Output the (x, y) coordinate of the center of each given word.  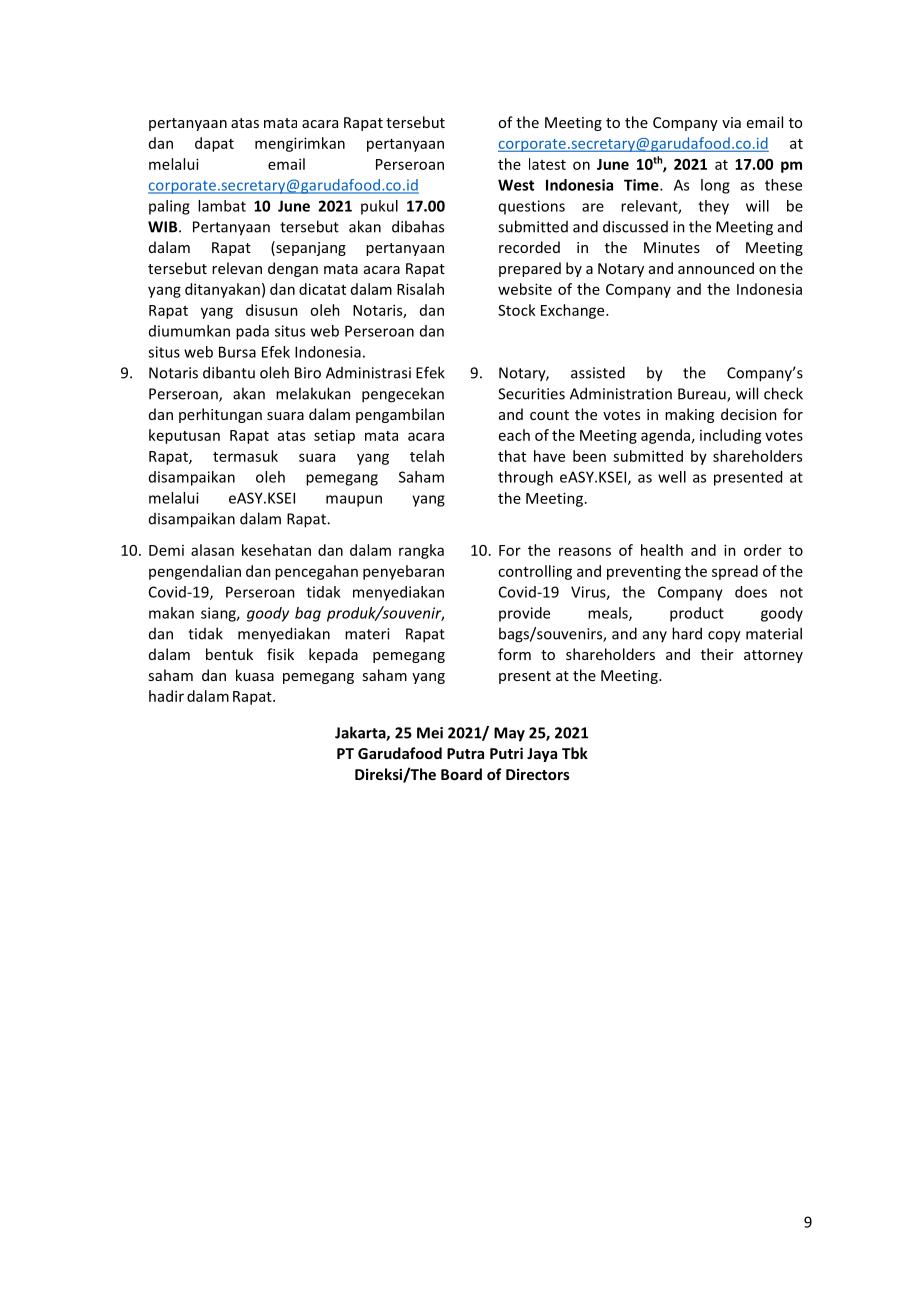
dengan (293, 269)
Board (461, 774)
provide (524, 614)
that (512, 456)
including (731, 436)
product (697, 614)
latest (547, 164)
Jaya (542, 755)
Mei (430, 733)
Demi (166, 550)
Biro (308, 373)
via (731, 122)
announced (716, 268)
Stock (517, 310)
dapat (214, 144)
